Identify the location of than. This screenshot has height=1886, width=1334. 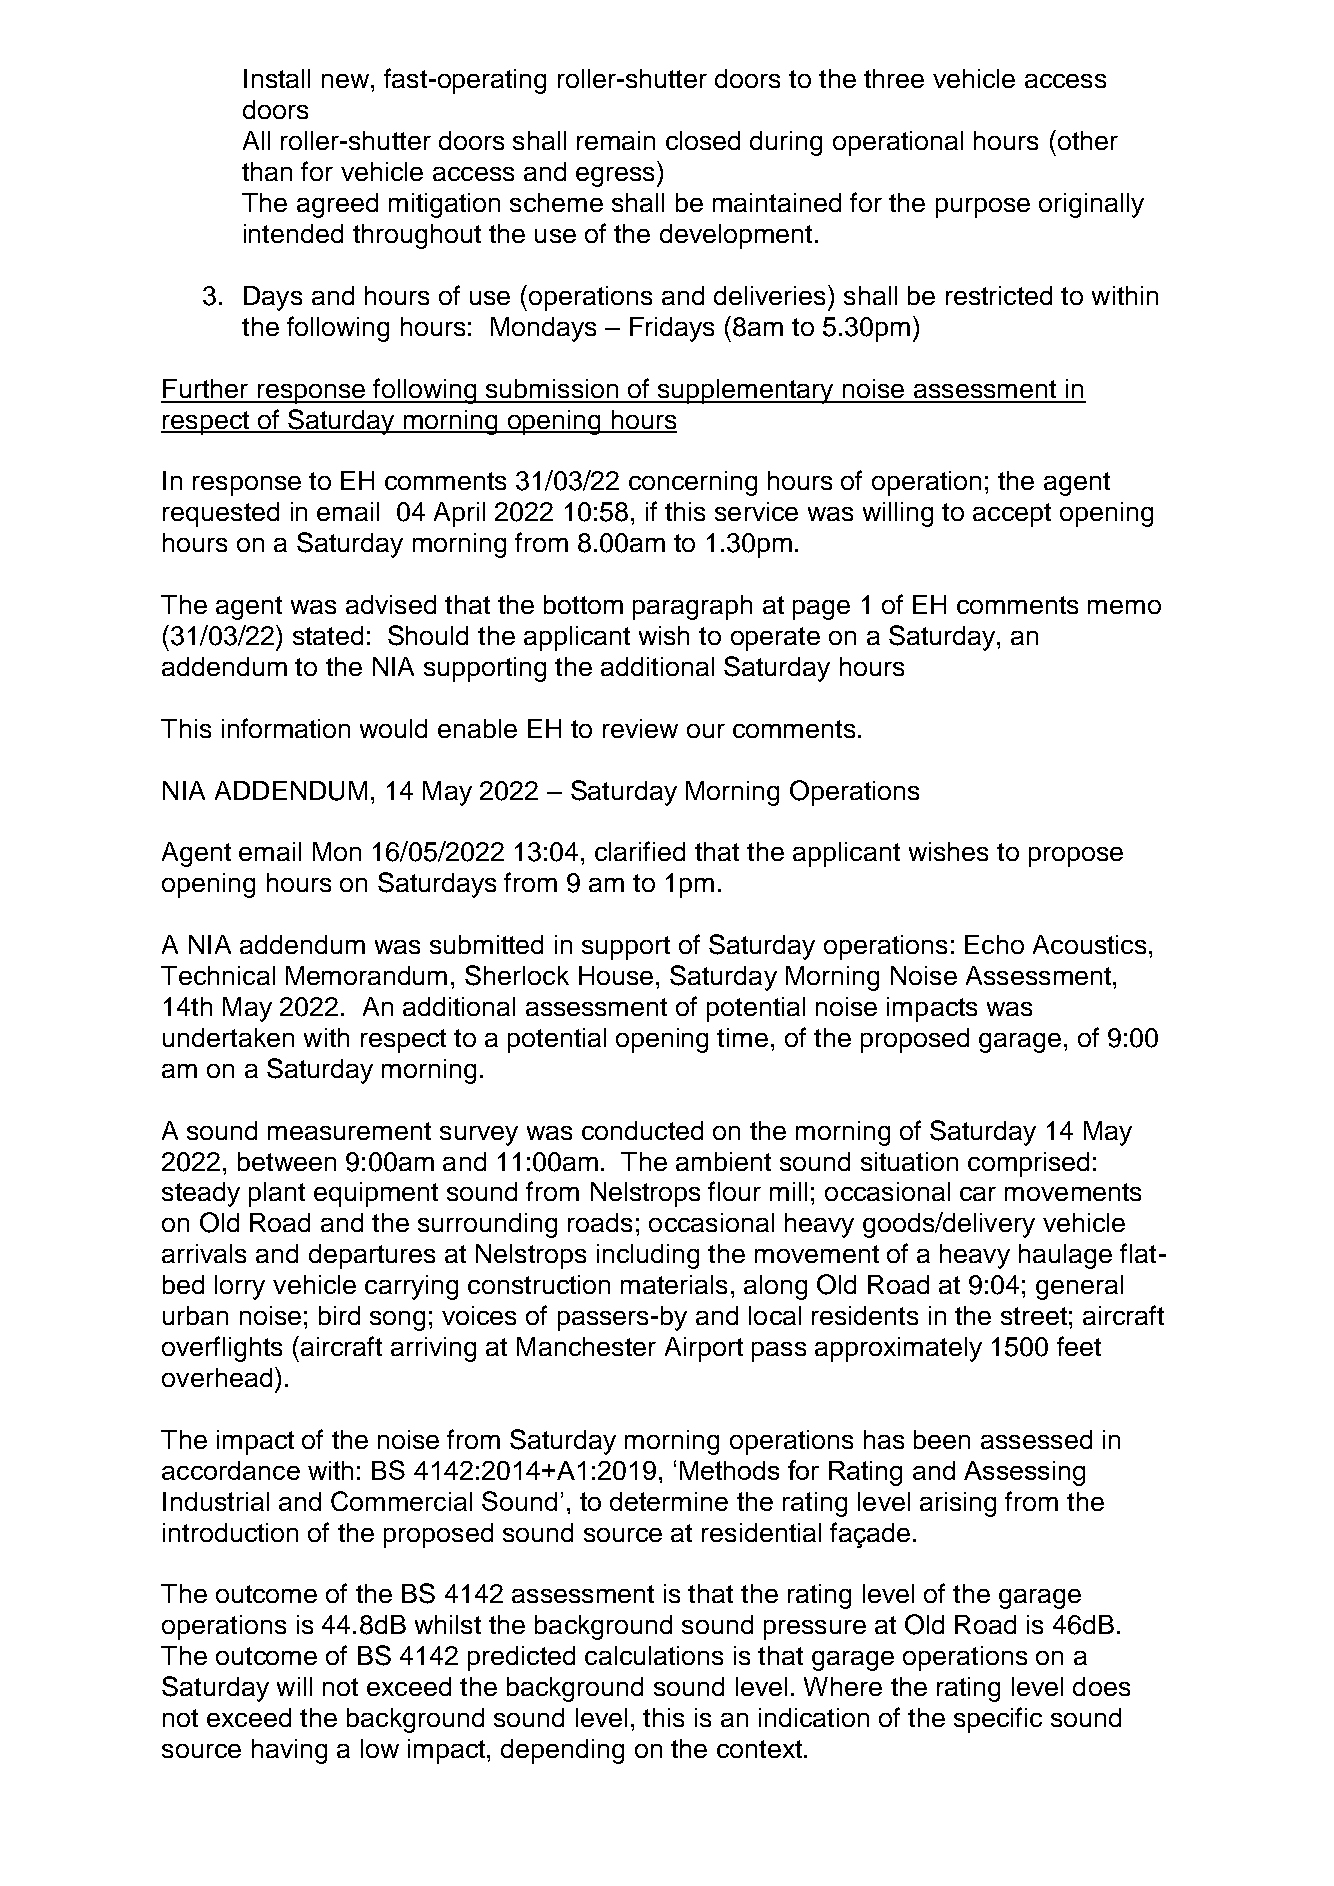
(267, 171).
